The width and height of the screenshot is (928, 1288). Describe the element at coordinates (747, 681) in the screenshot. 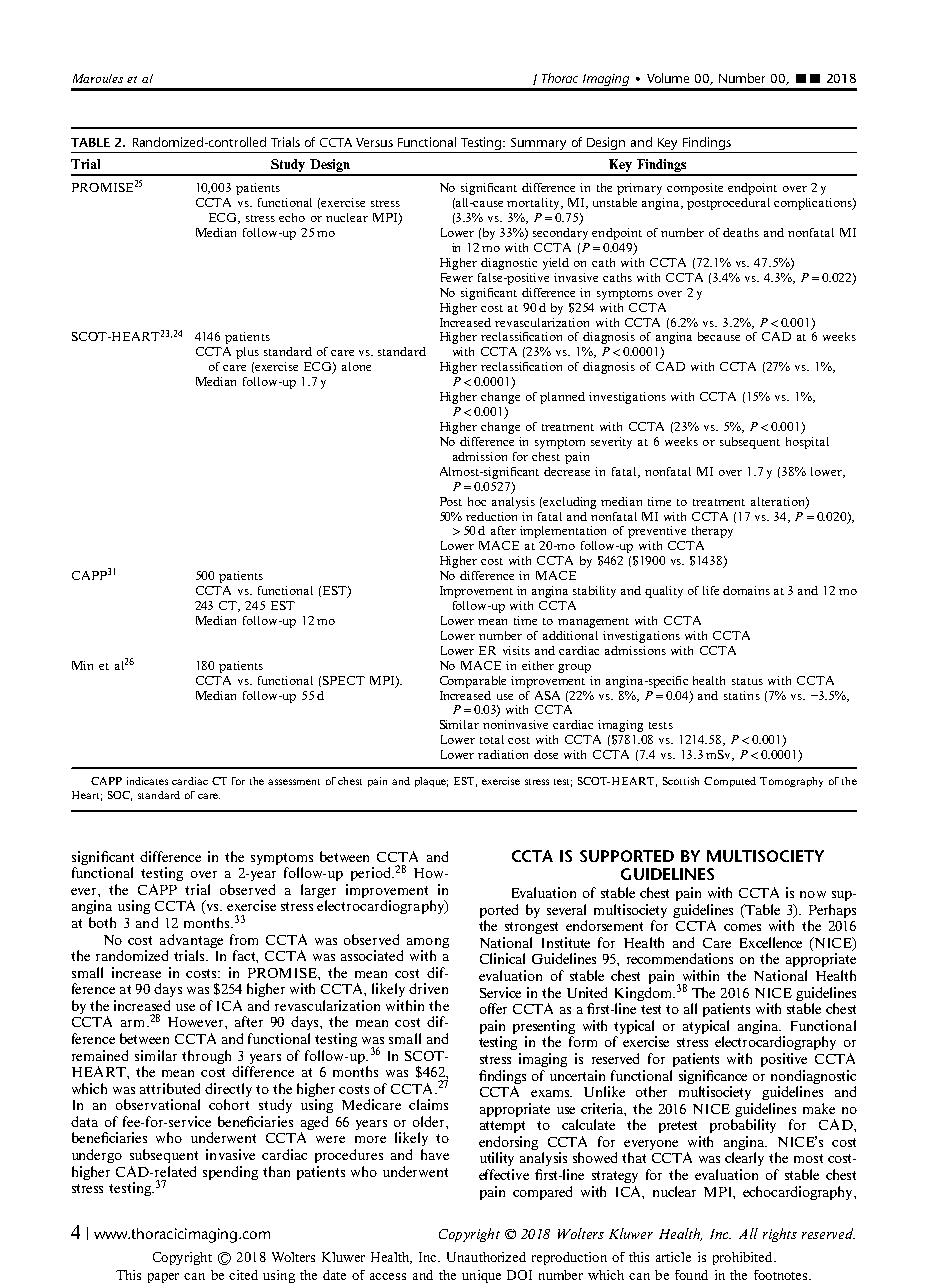

I see `status` at that location.
